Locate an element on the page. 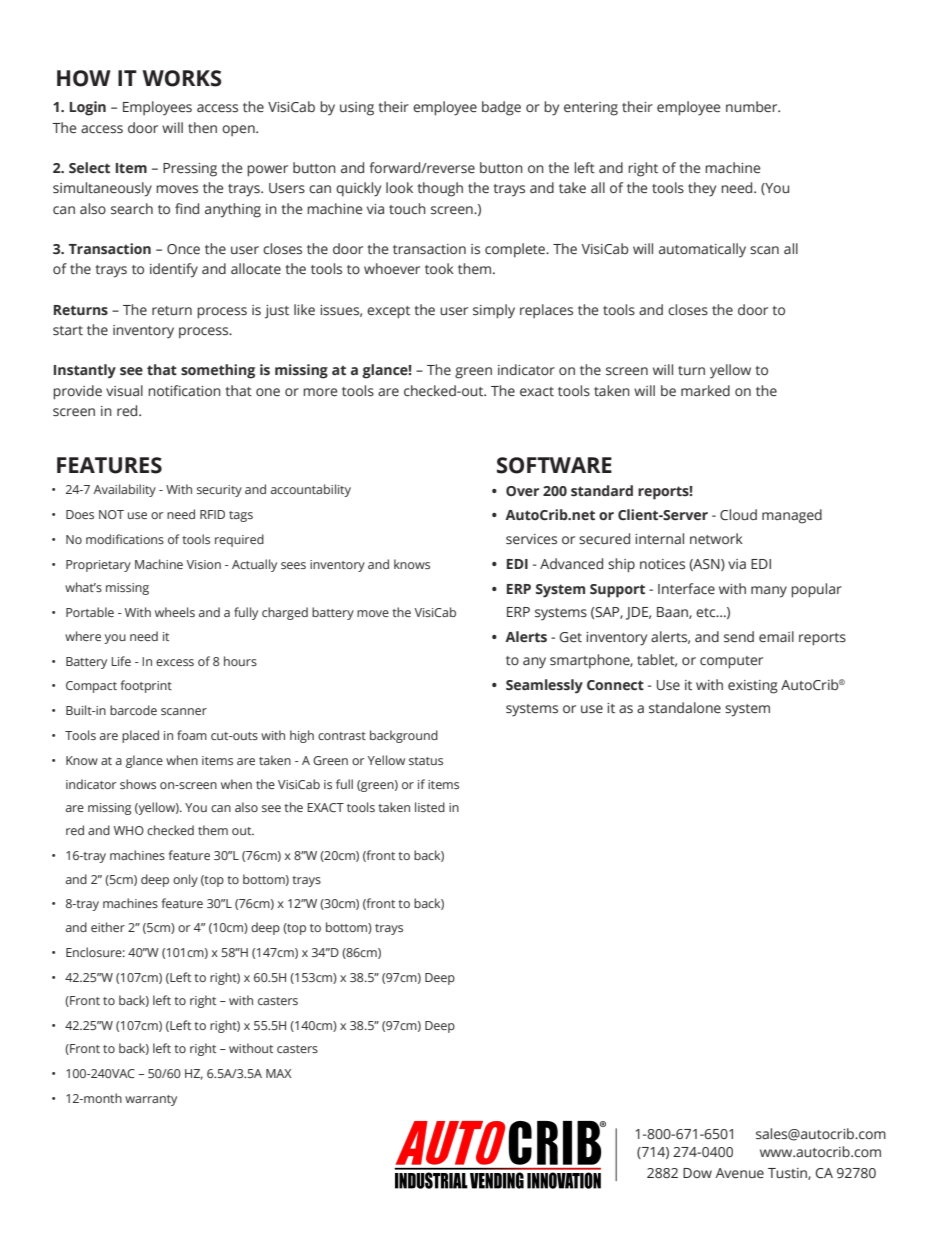  status is located at coordinates (426, 761).
